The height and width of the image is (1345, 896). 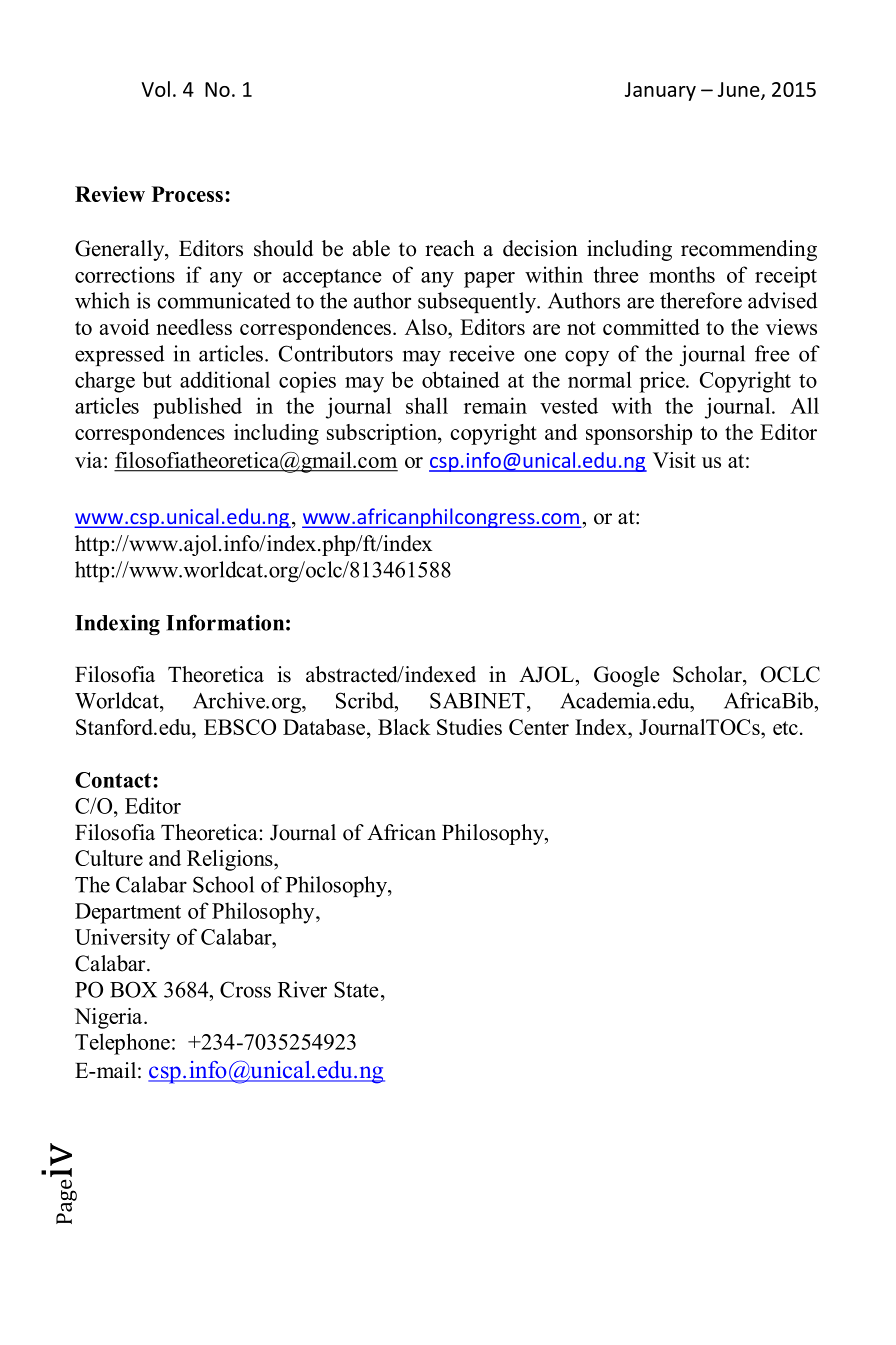 What do you see at coordinates (450, 248) in the image?
I see `reach` at bounding box center [450, 248].
